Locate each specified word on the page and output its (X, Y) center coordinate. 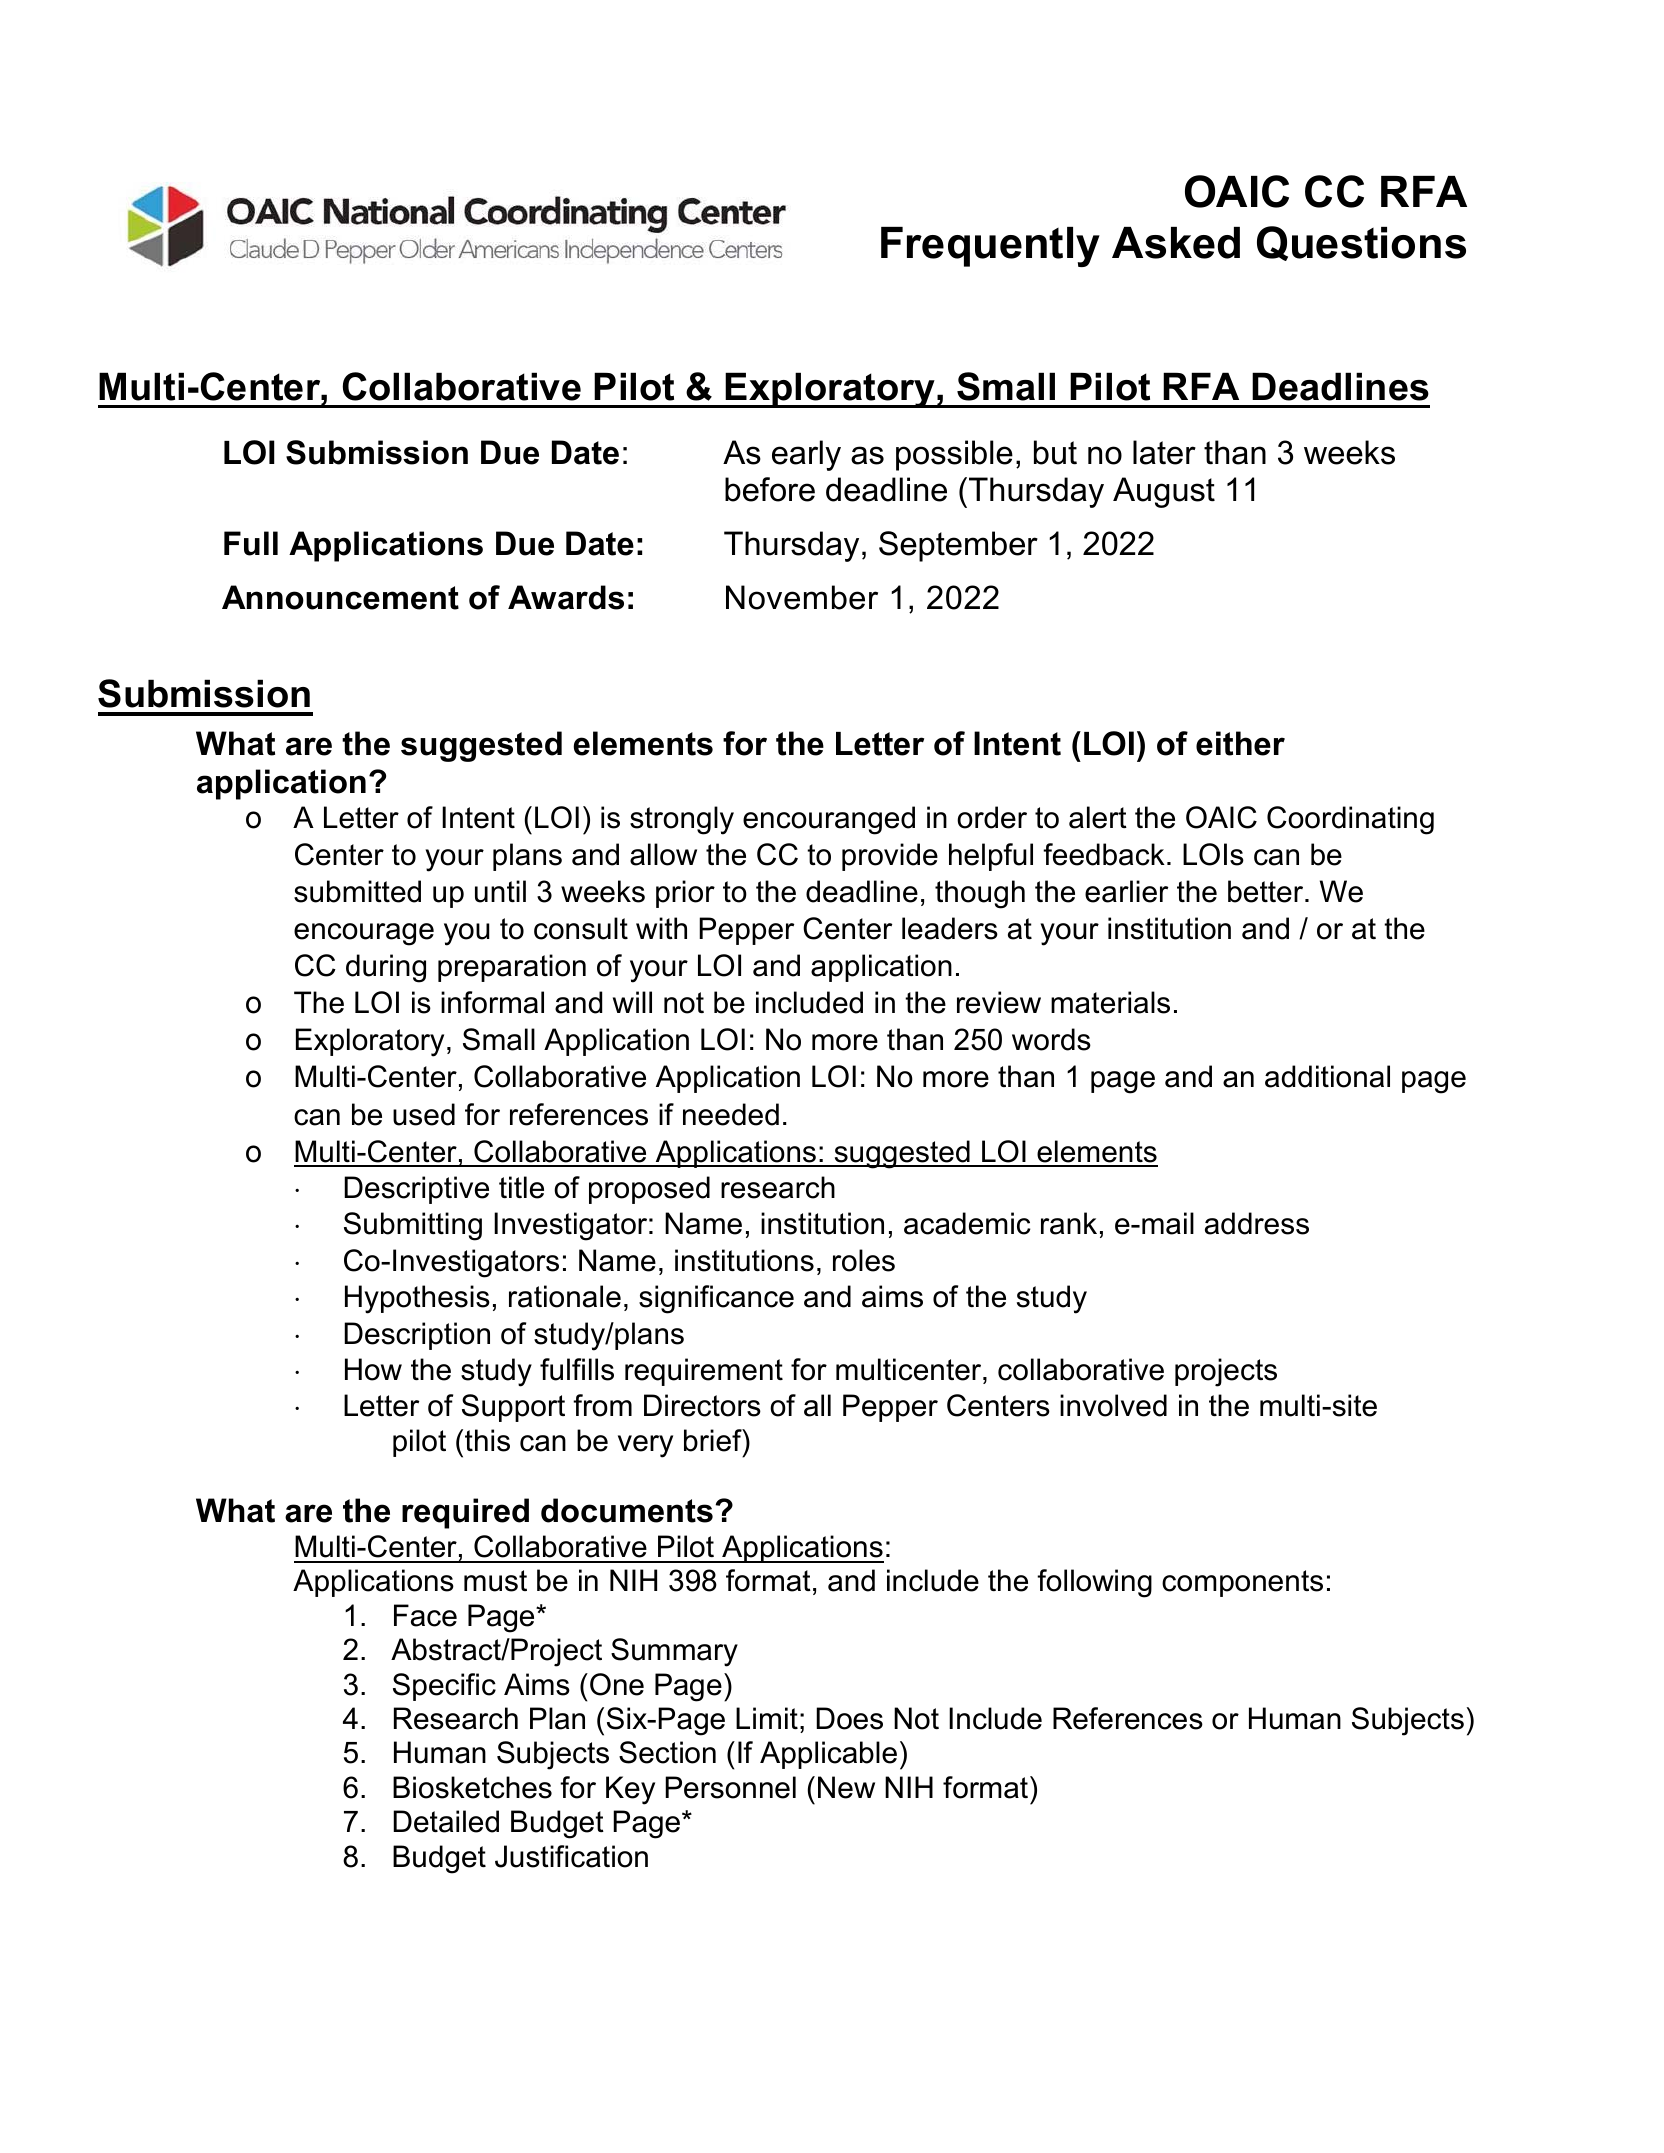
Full (251, 543)
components (1242, 1583)
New (846, 1787)
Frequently (990, 247)
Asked (1176, 243)
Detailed (446, 1821)
